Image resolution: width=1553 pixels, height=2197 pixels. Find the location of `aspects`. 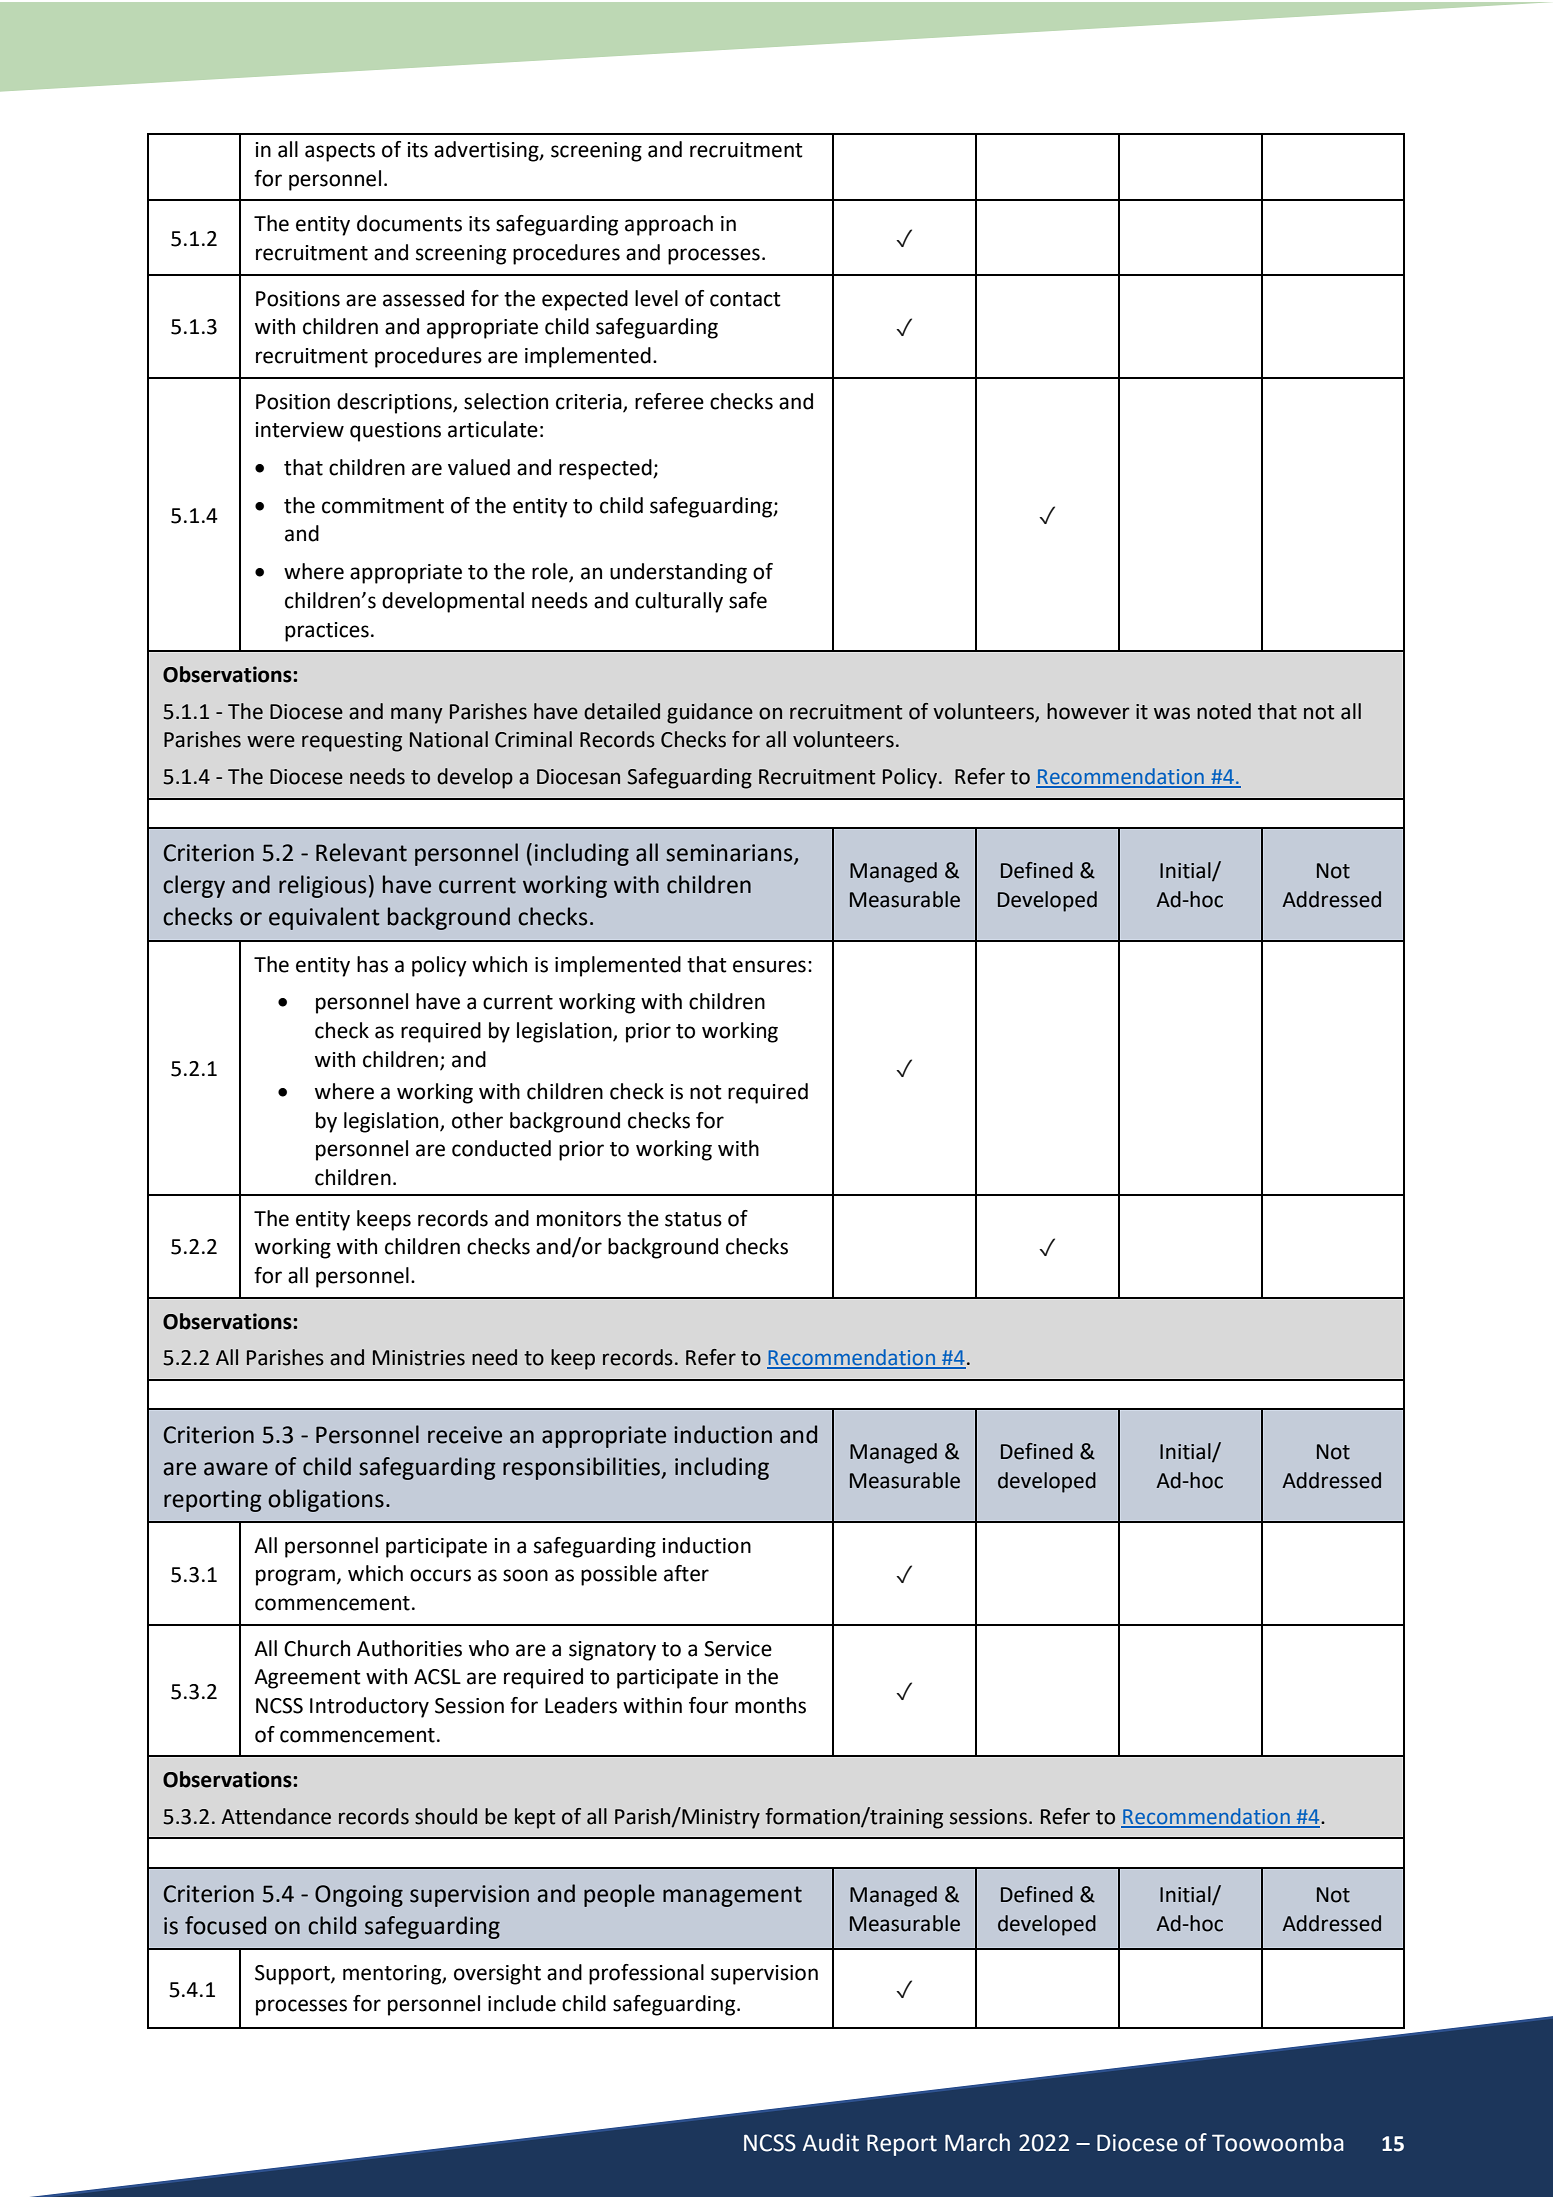

aspects is located at coordinates (340, 152).
